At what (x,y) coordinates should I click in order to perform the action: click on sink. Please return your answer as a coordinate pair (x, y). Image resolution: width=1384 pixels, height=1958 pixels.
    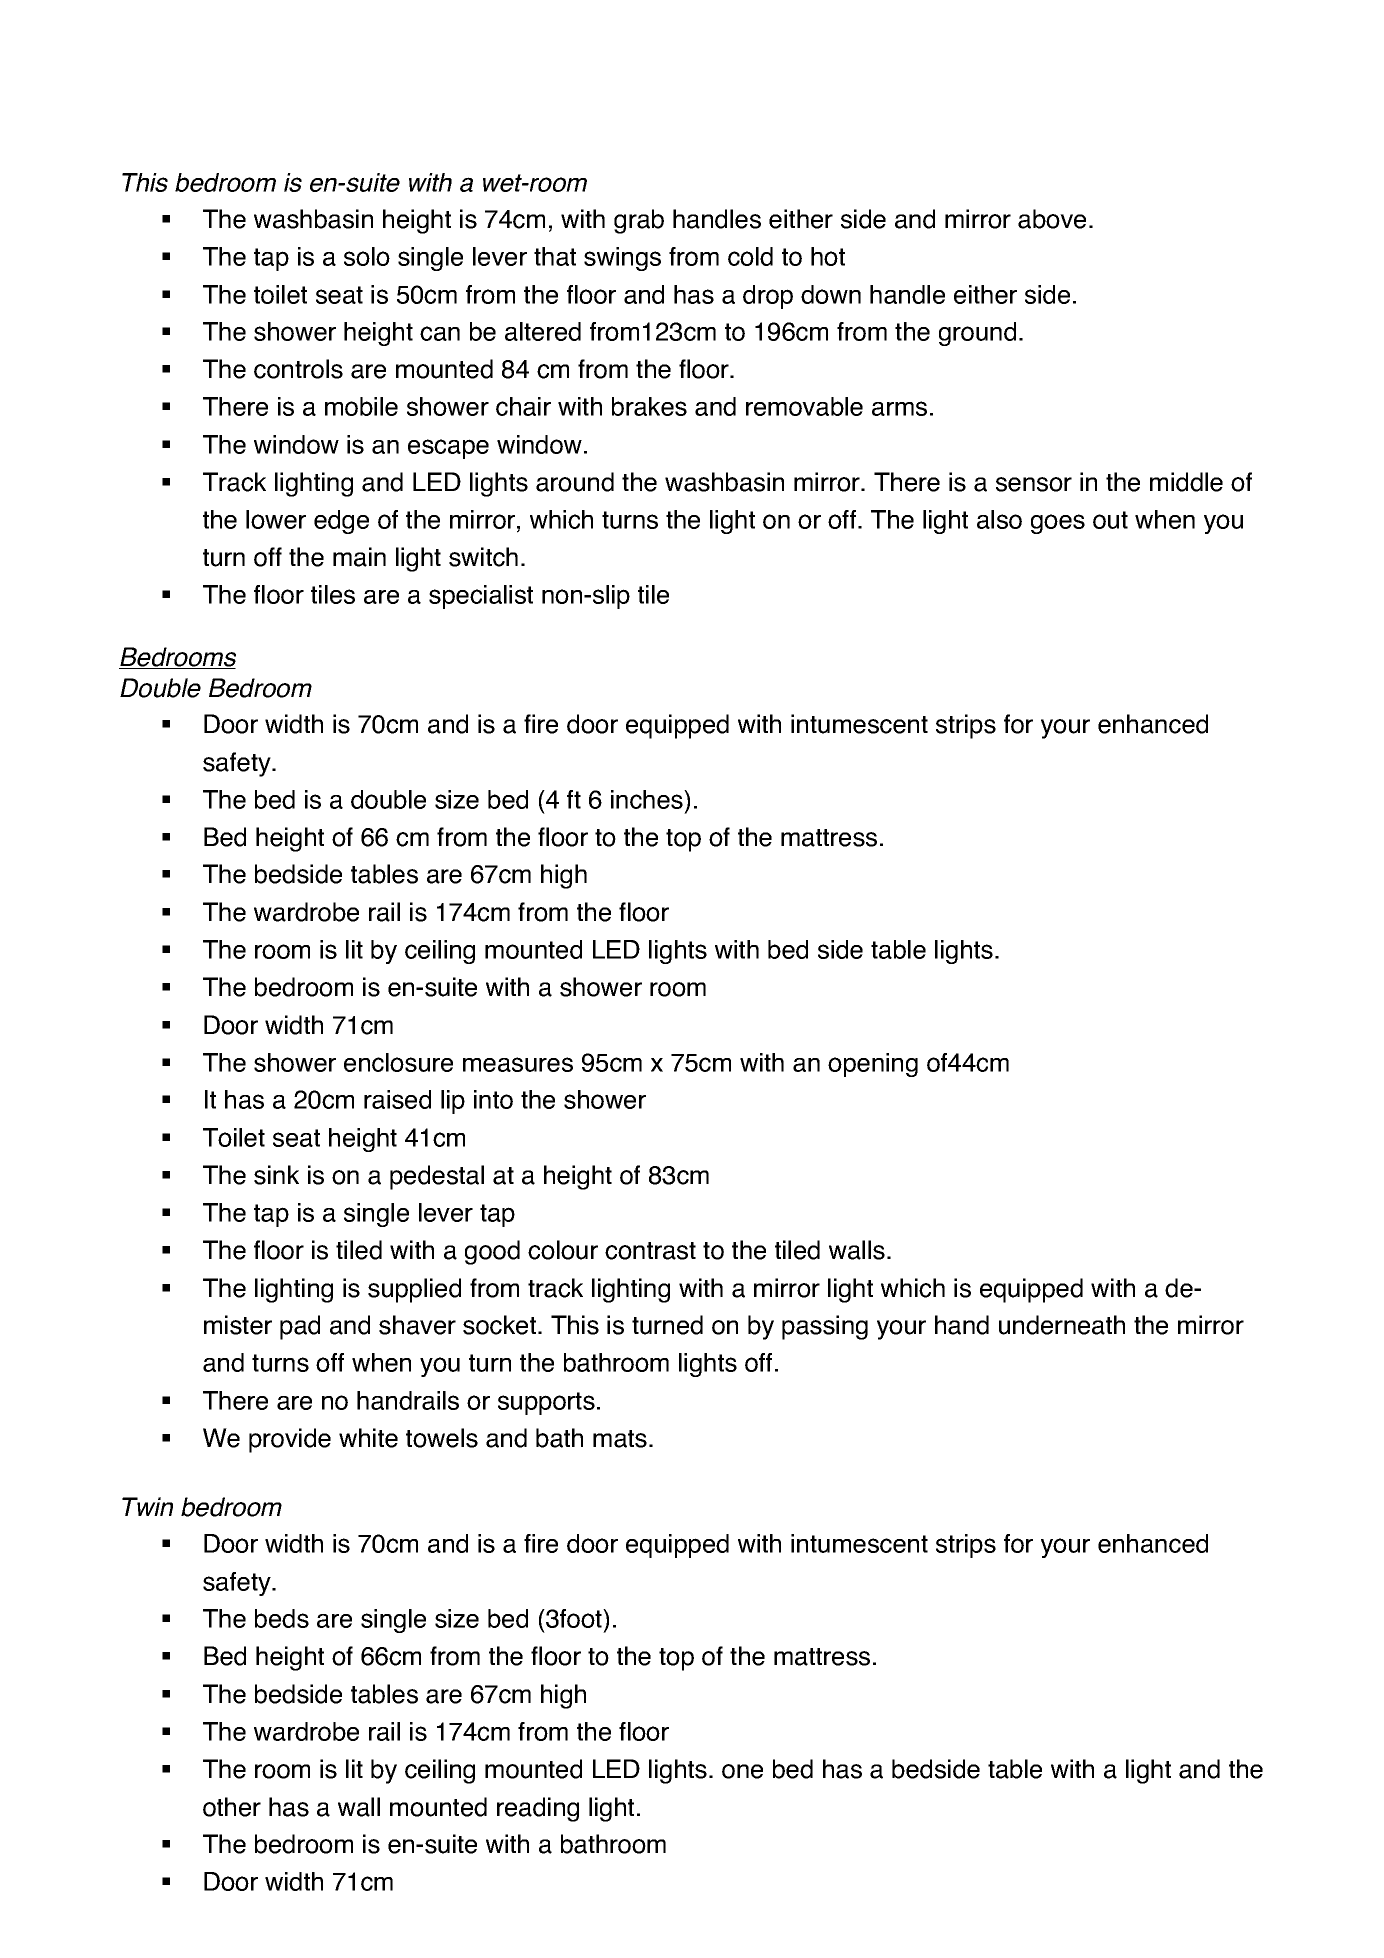
    Looking at the image, I should click on (276, 1175).
